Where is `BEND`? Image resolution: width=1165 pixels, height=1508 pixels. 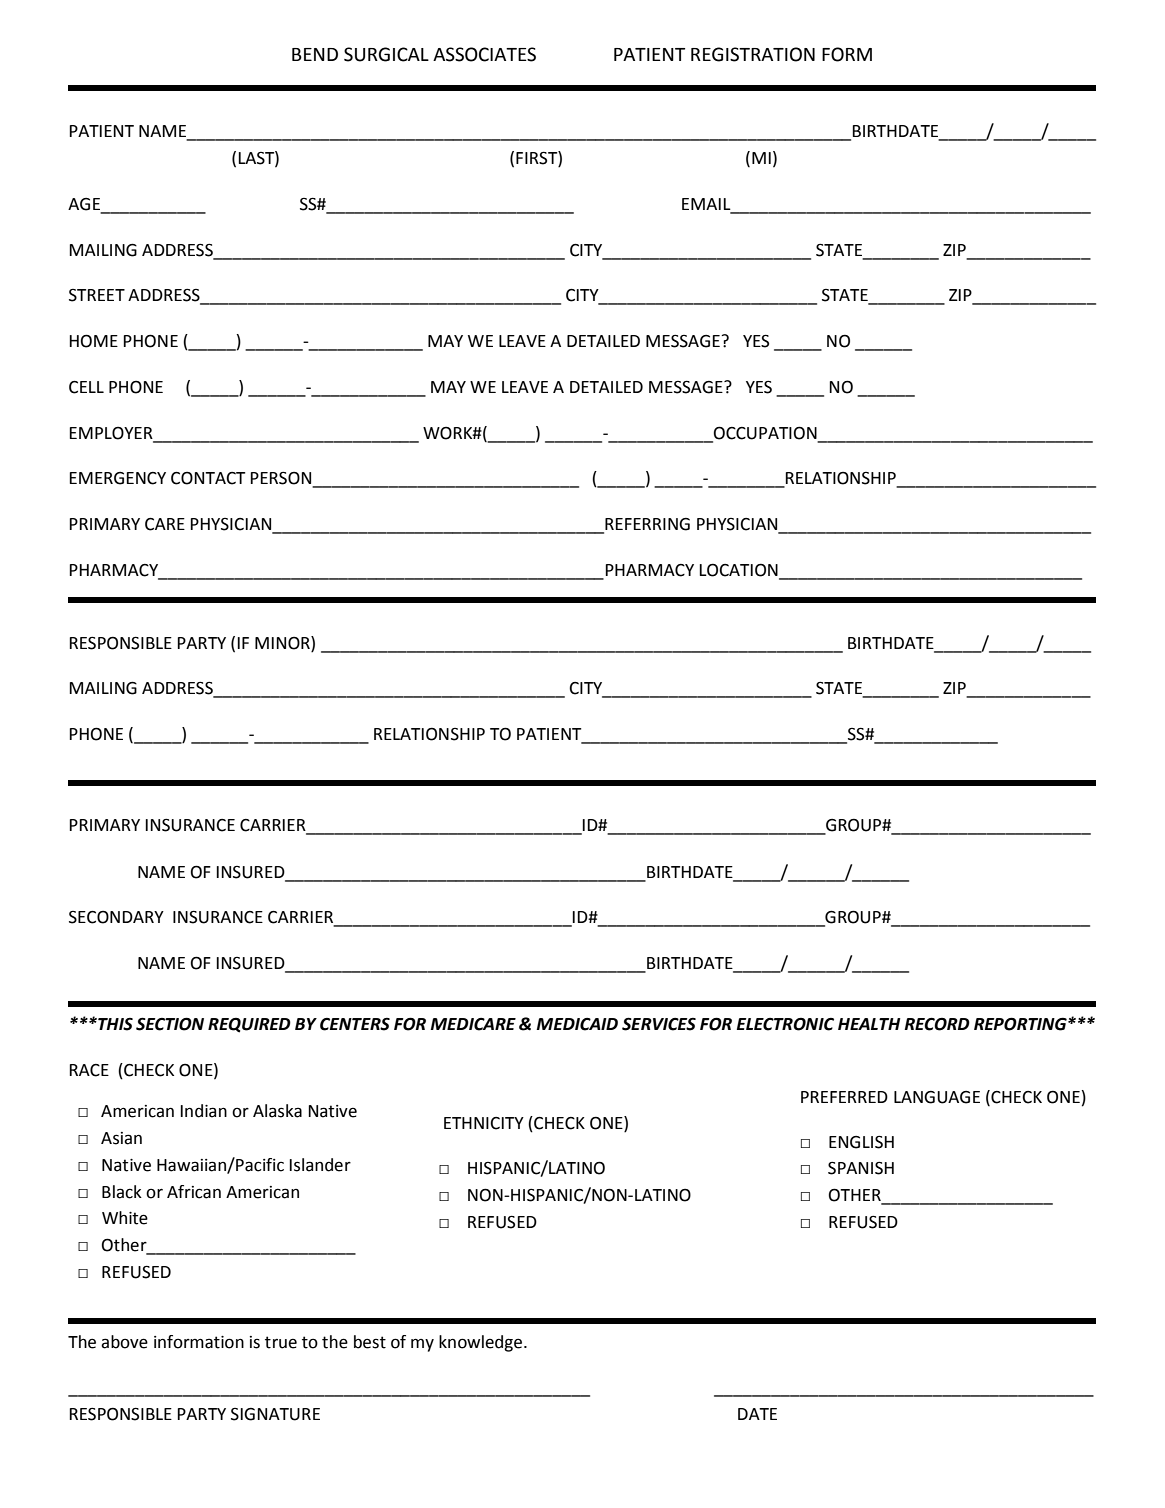
BEND is located at coordinates (315, 54).
